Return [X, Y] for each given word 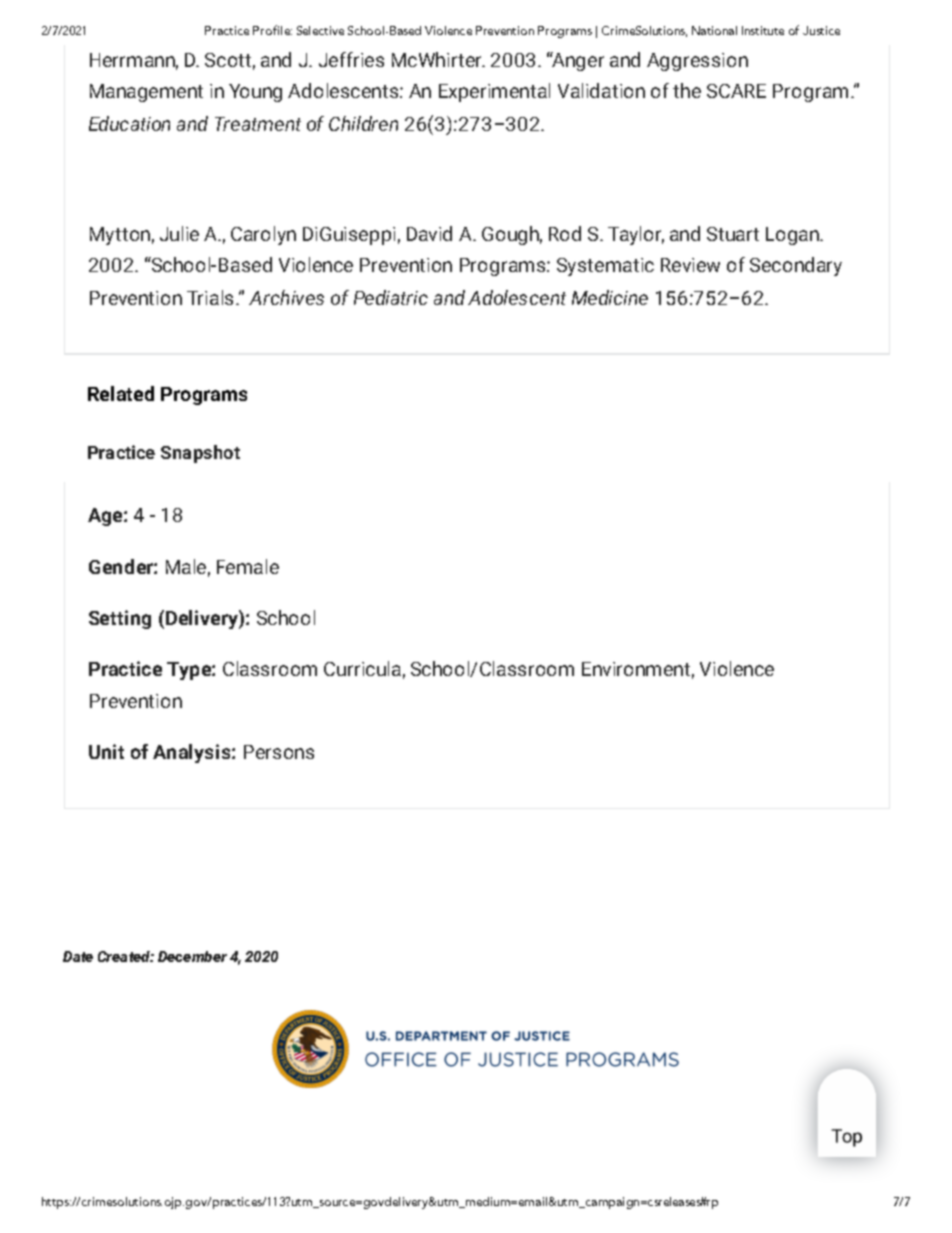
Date [78, 956]
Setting [120, 619]
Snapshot [200, 454]
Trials [210, 297]
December [192, 956]
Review [690, 265]
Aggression [697, 62]
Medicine [610, 297]
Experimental [494, 92]
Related [121, 393]
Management [146, 93]
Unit [106, 751]
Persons [279, 752]
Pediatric [391, 297]
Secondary [796, 266]
